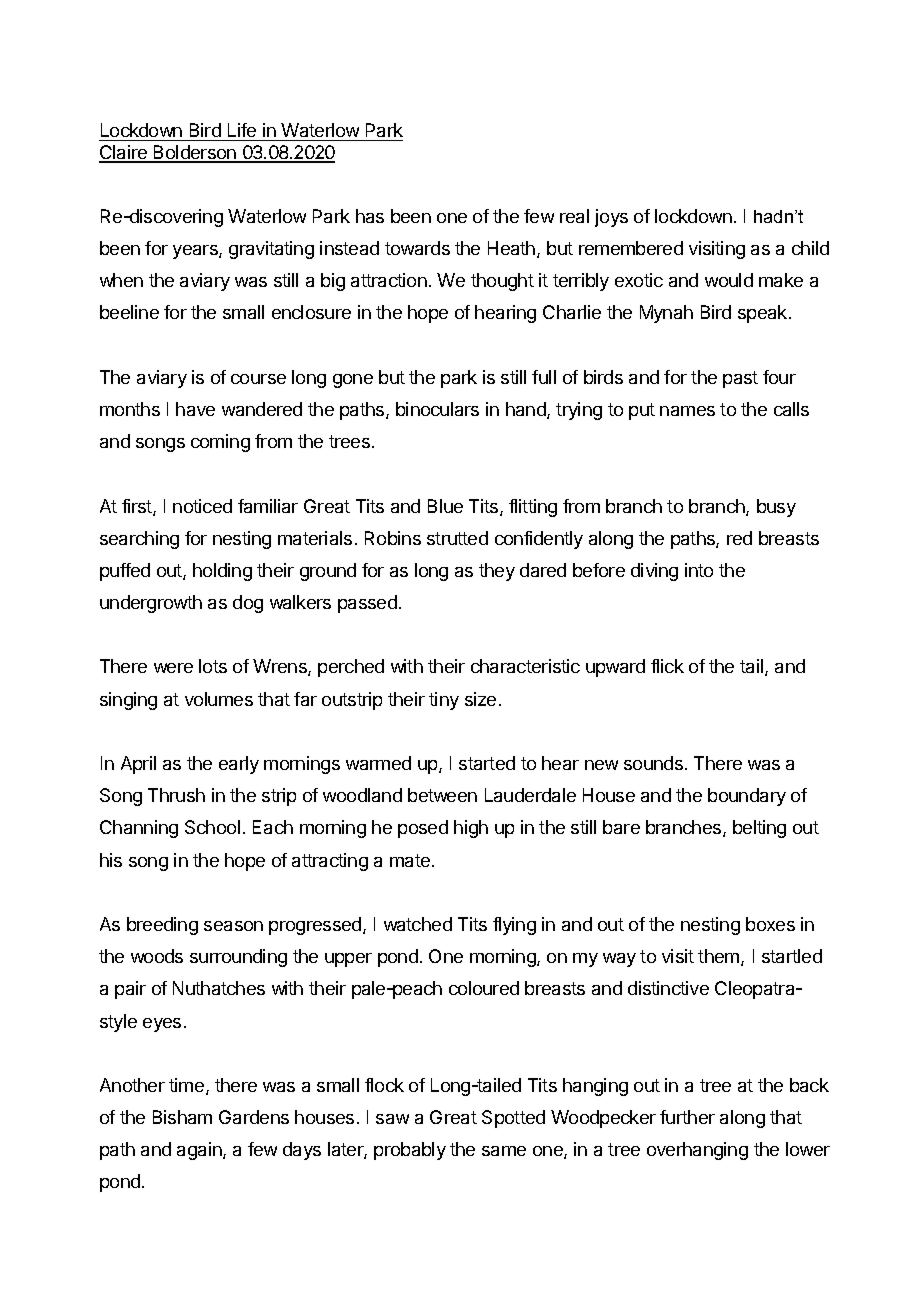 This document has width=924, height=1309. Describe the element at coordinates (611, 218) in the document. I see `joys` at that location.
